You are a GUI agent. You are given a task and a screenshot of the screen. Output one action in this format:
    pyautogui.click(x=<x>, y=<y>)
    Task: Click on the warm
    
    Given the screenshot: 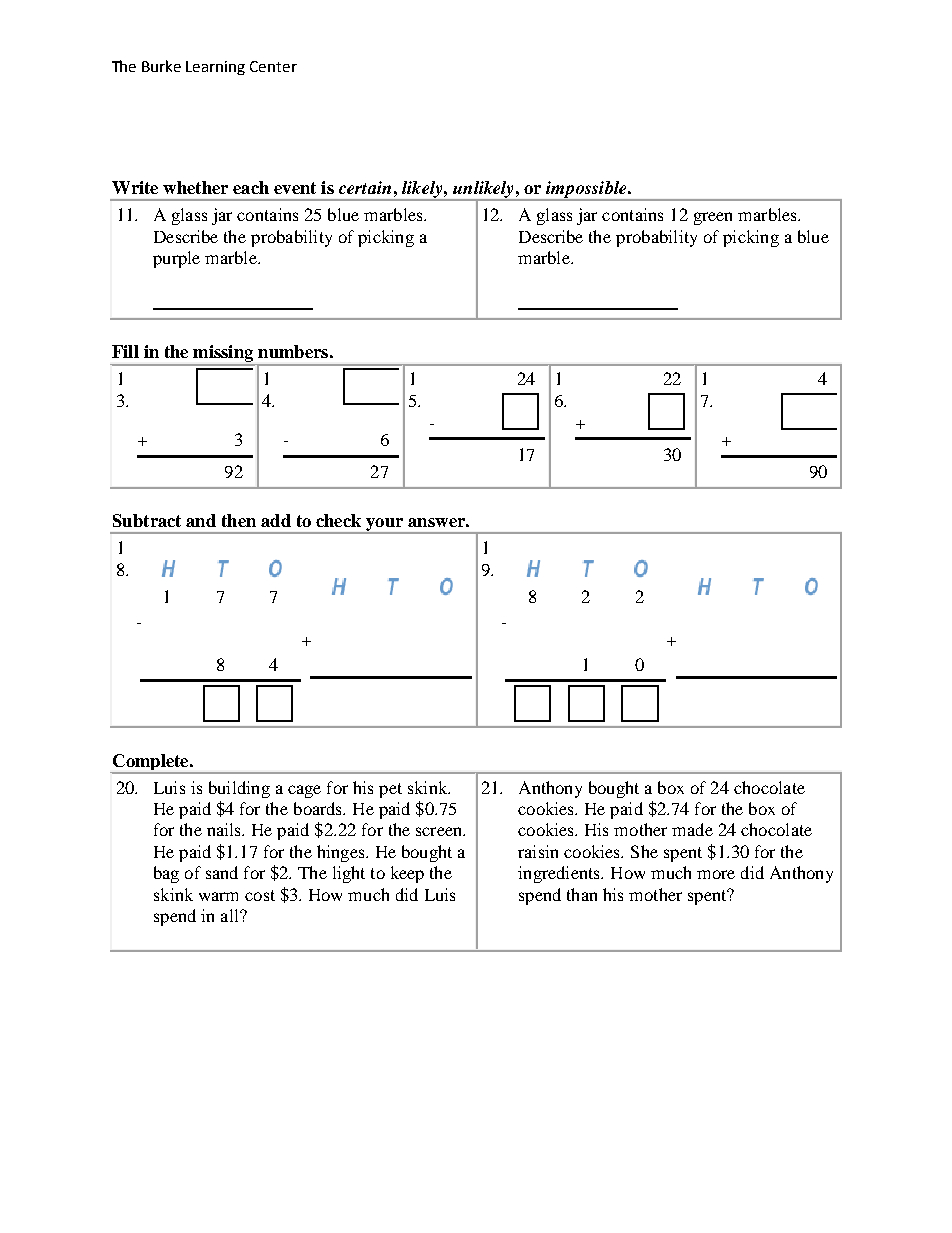 What is the action you would take?
    pyautogui.click(x=218, y=896)
